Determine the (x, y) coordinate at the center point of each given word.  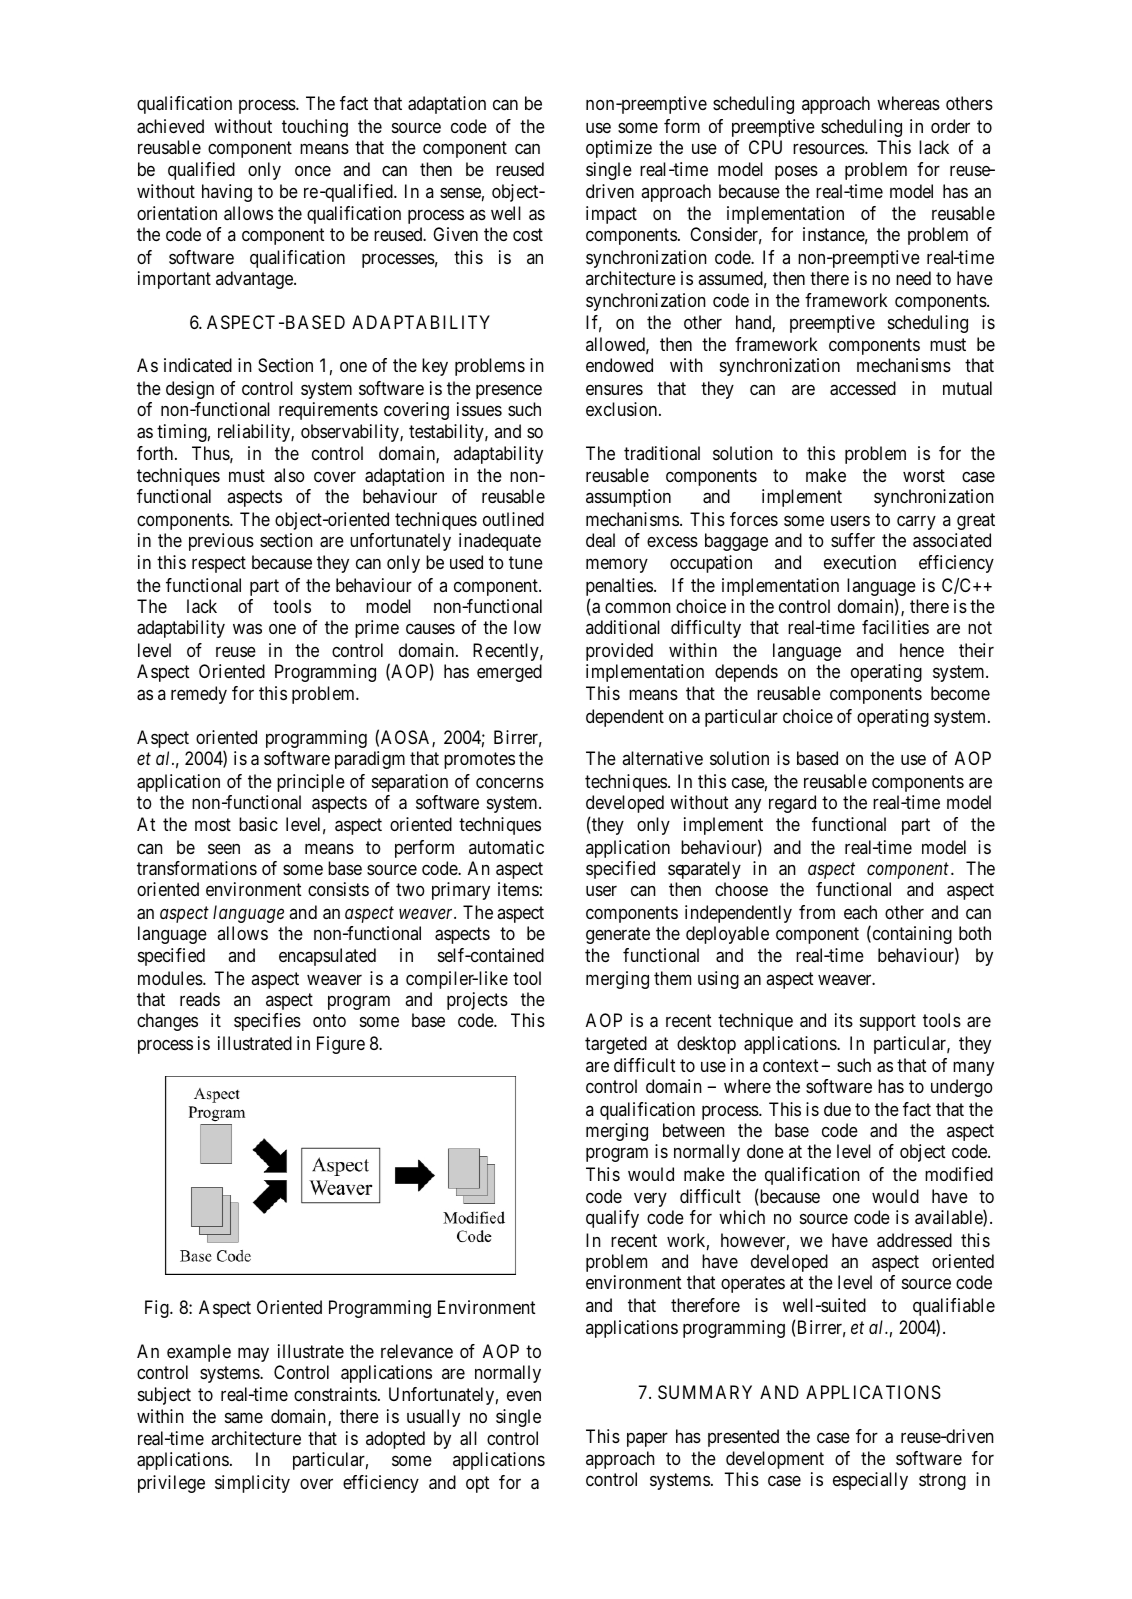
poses (796, 173)
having (227, 193)
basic (258, 824)
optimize (619, 149)
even (524, 1396)
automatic (506, 847)
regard (792, 804)
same (244, 1418)
